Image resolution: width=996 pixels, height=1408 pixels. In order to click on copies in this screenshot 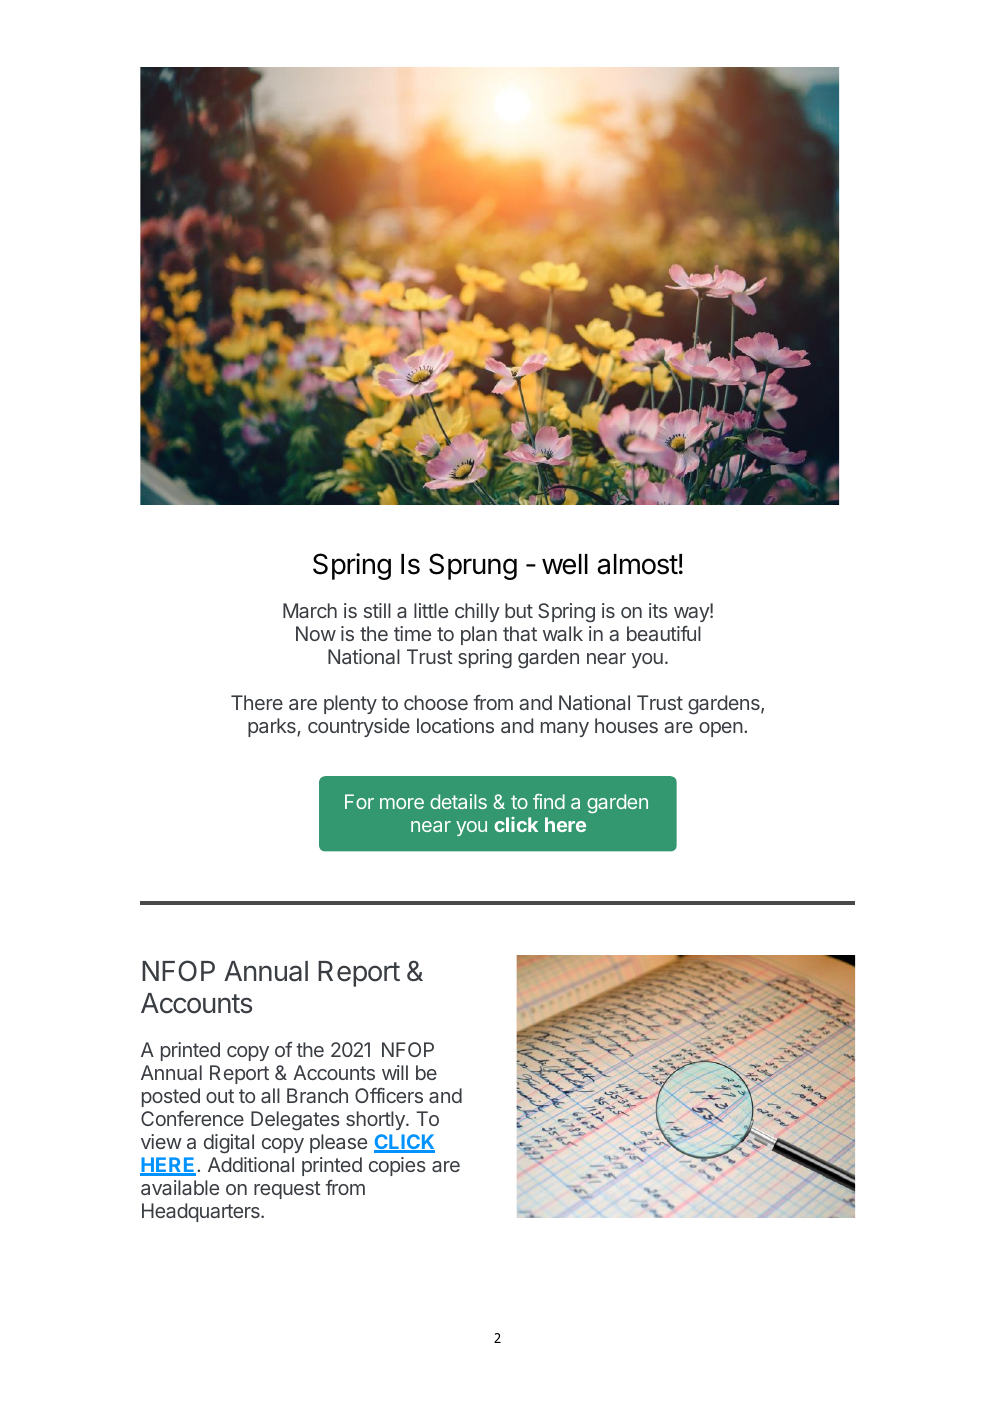, I will do `click(397, 1166)`.
